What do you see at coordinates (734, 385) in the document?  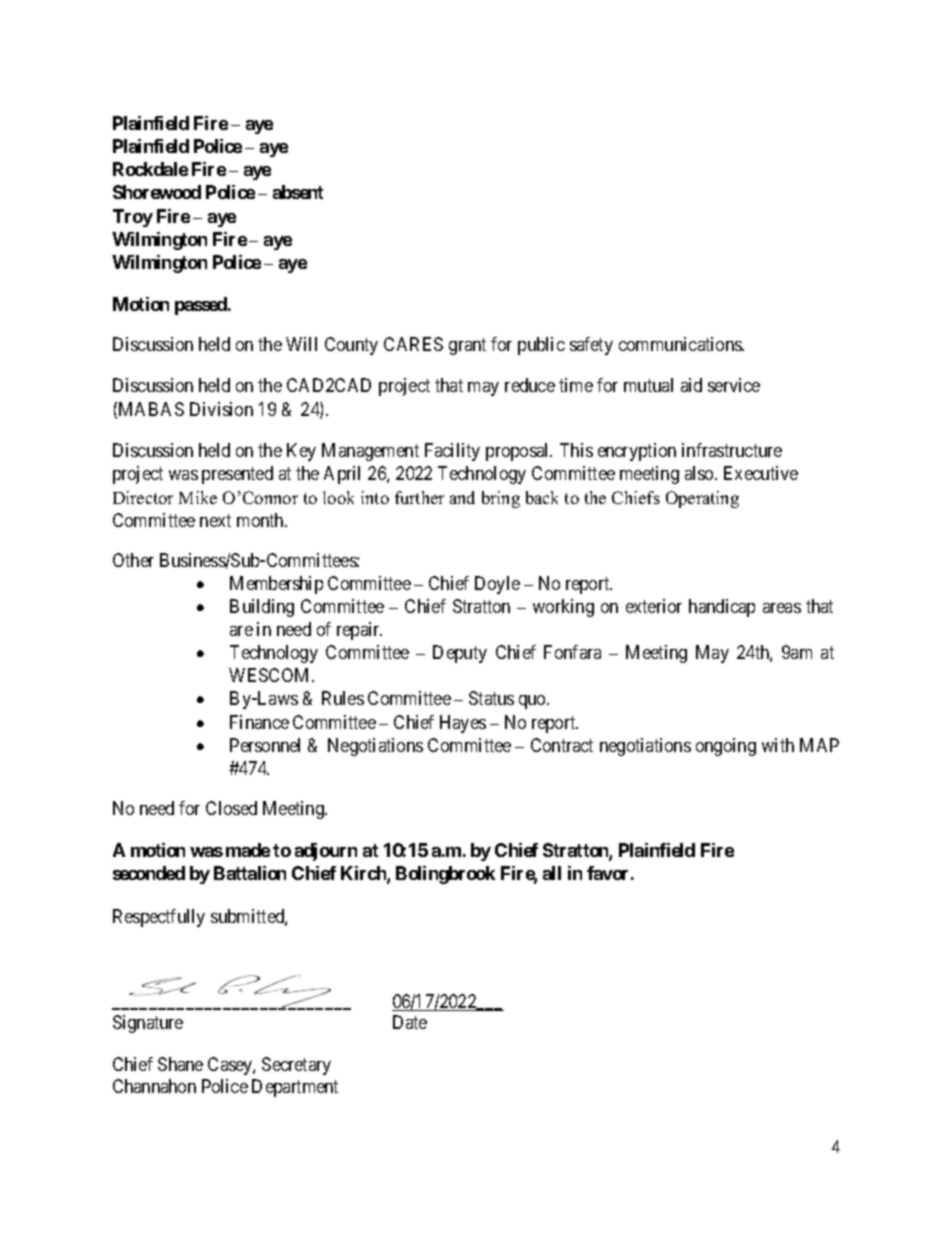 I see `service` at bounding box center [734, 385].
